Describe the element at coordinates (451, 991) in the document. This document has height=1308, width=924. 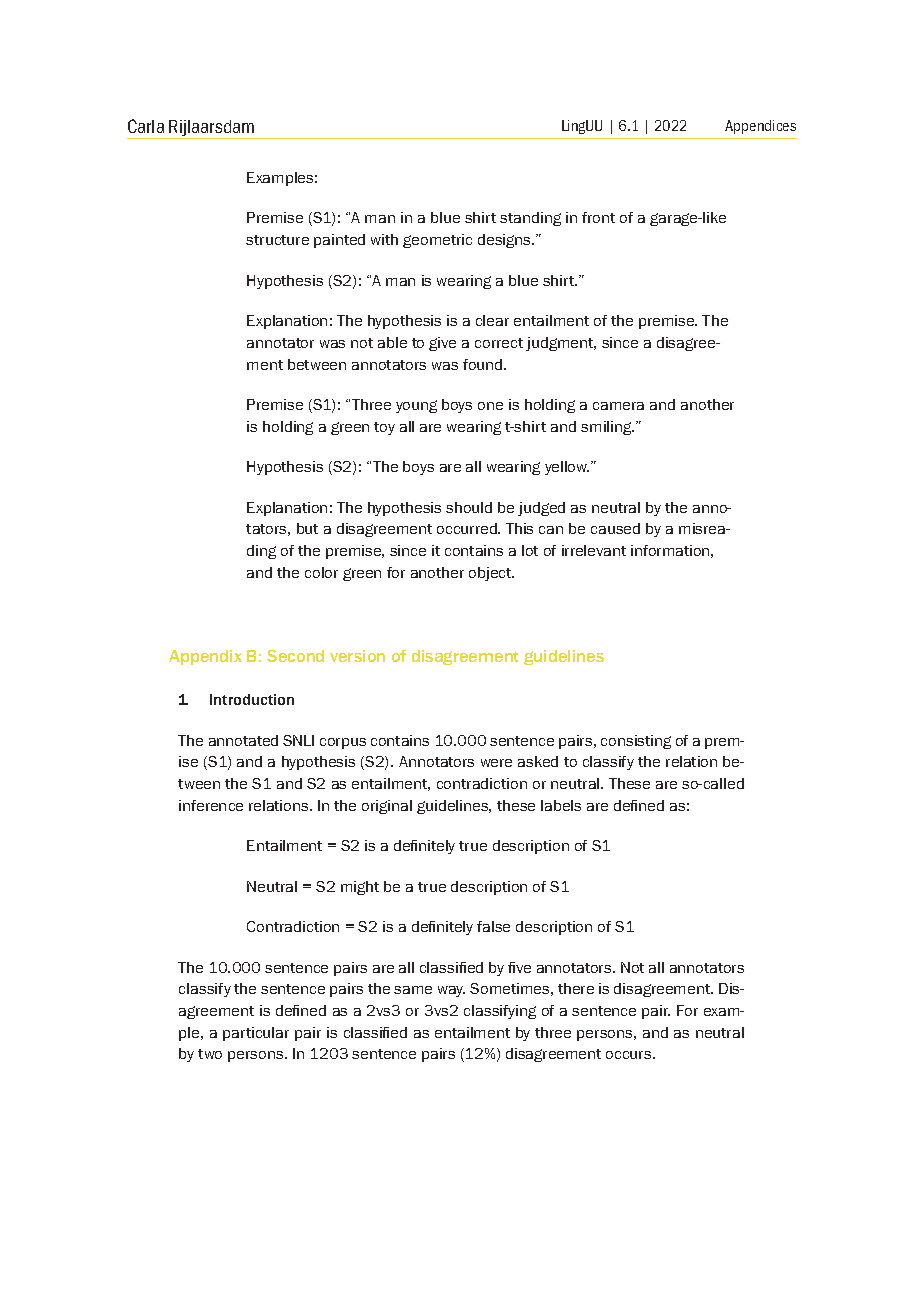
I see `way` at that location.
